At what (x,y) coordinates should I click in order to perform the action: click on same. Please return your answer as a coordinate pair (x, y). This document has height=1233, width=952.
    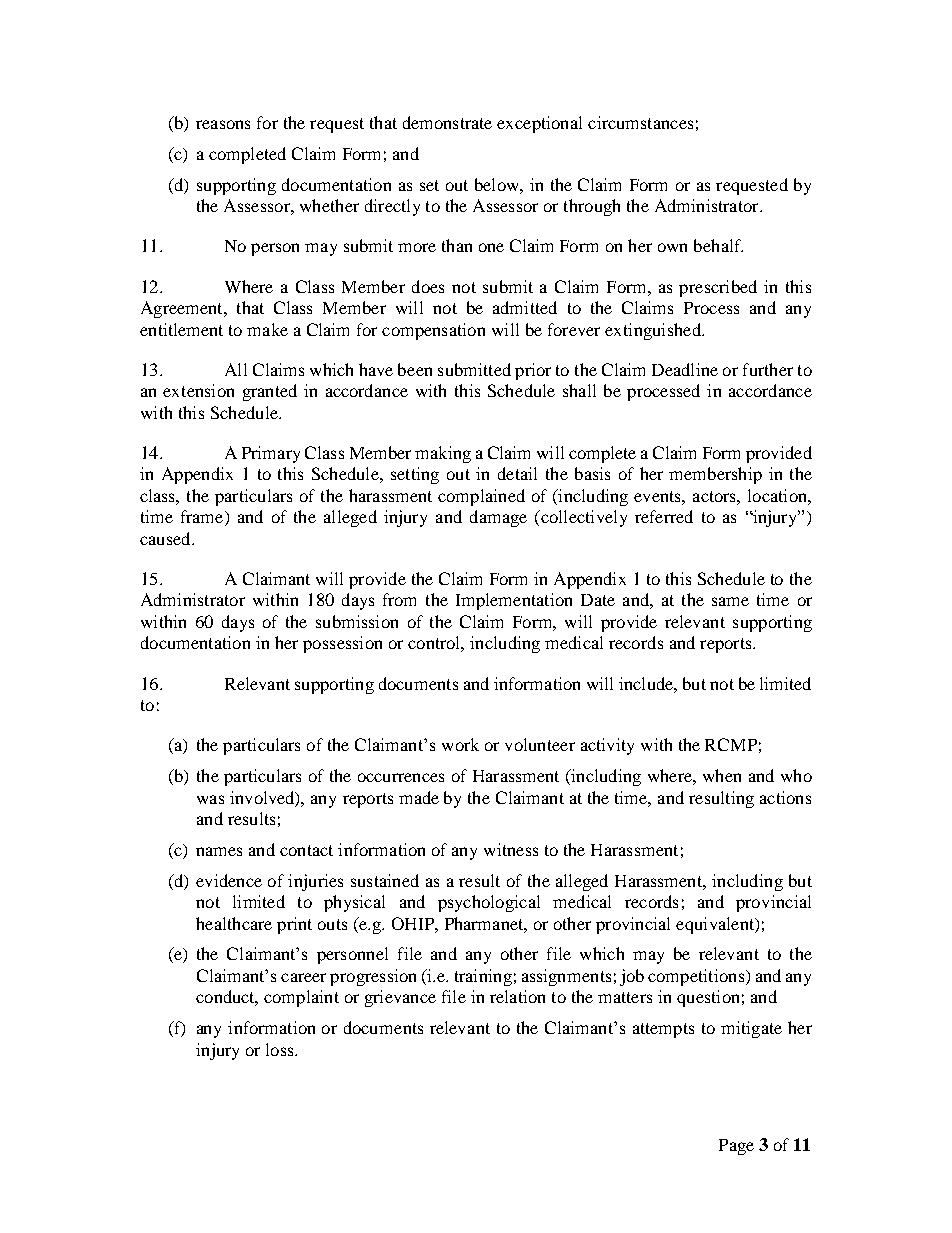
    Looking at the image, I should click on (730, 601).
